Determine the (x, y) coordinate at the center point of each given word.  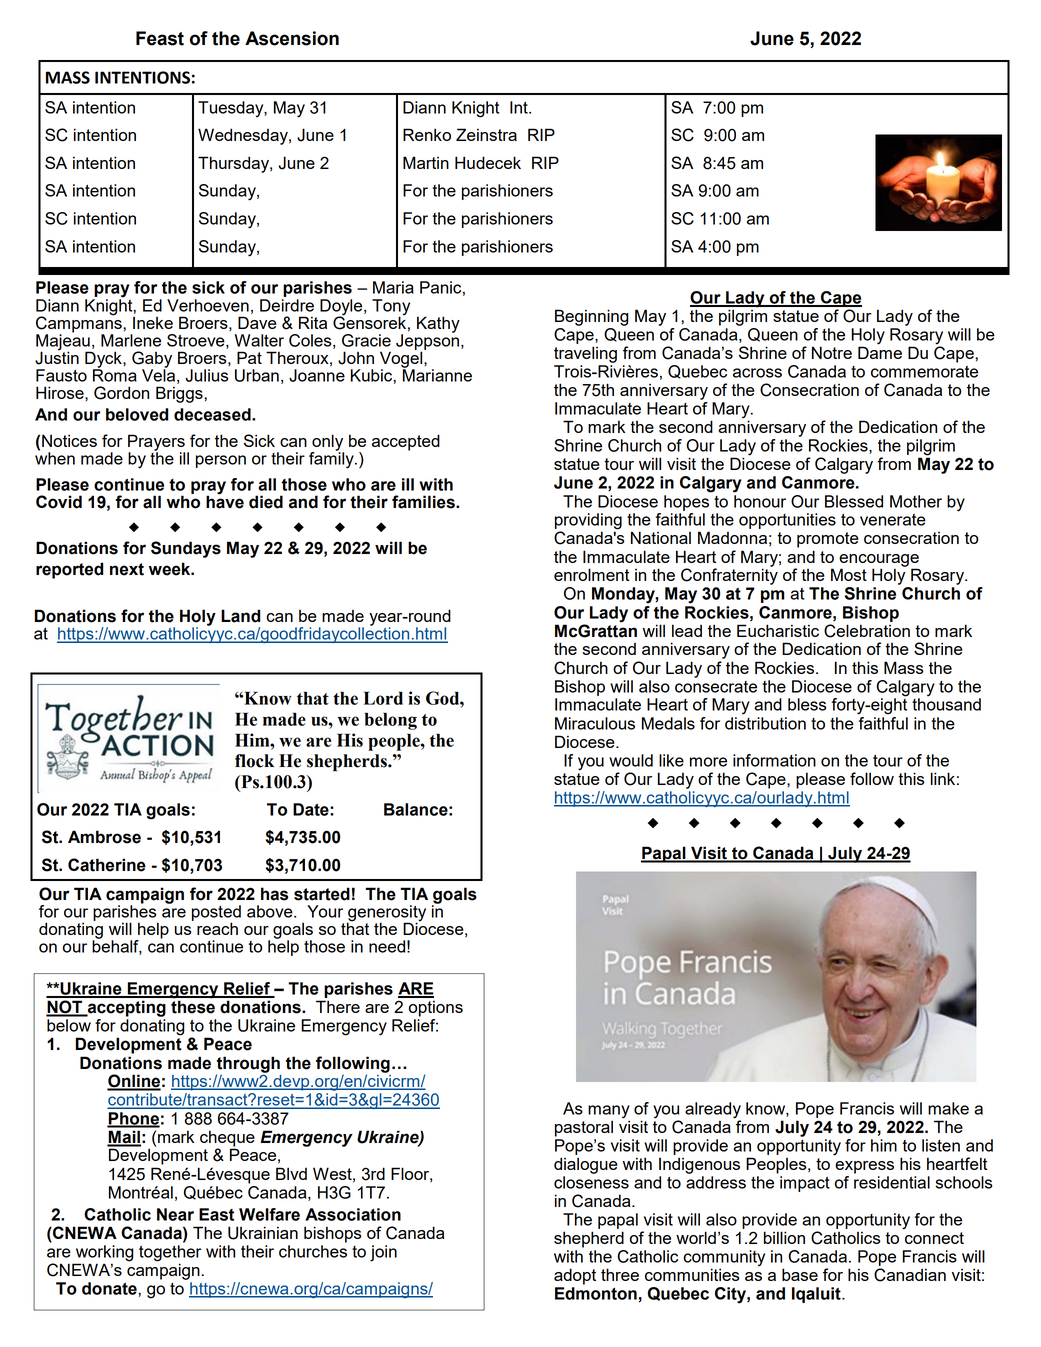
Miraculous (595, 723)
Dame (880, 351)
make (948, 1108)
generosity (386, 914)
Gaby (152, 360)
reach (217, 928)
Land (240, 616)
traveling (585, 354)
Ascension (292, 38)
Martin (426, 162)
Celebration (867, 631)
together (170, 1254)
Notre (832, 352)
